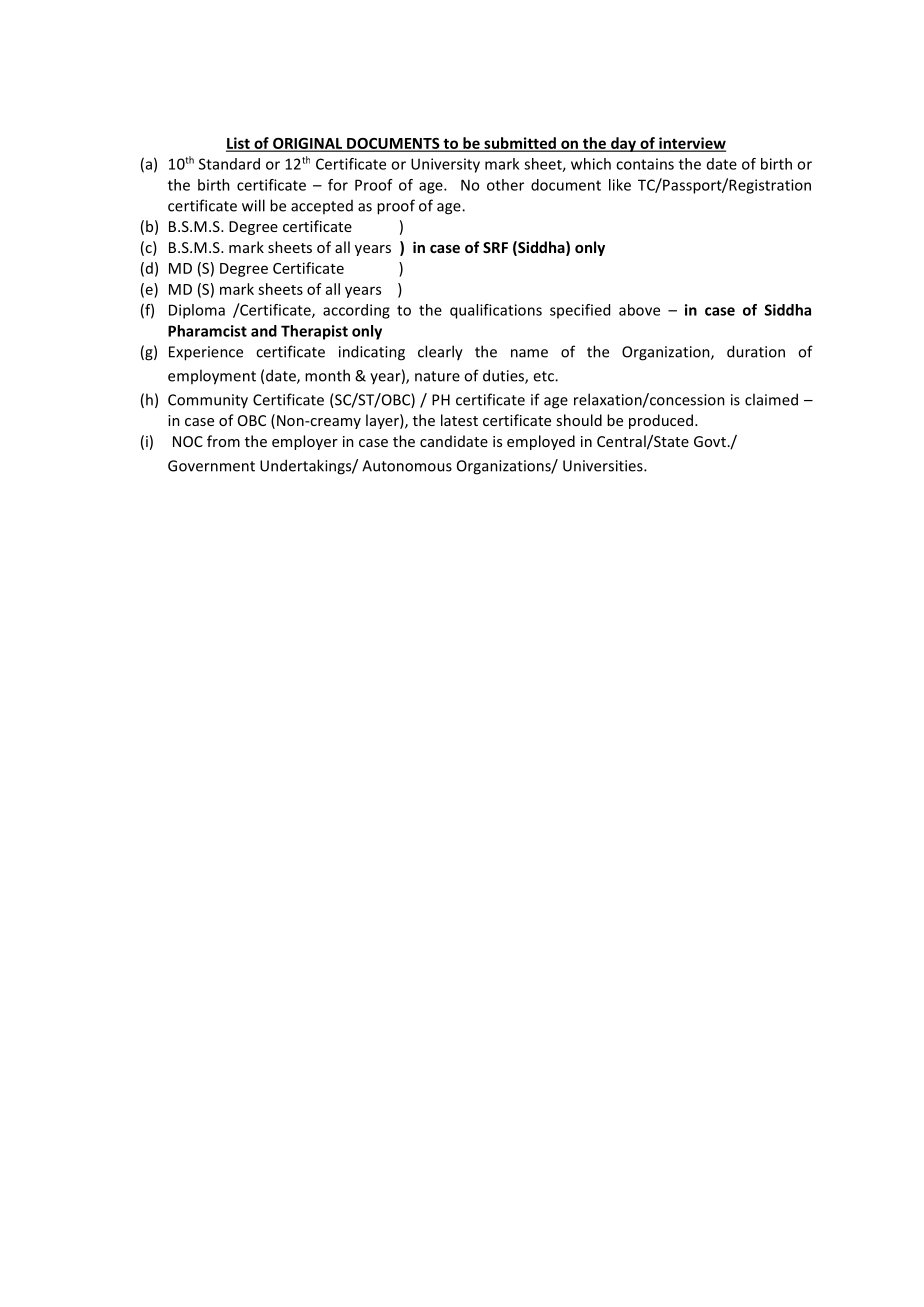 The height and width of the screenshot is (1307, 924). I want to click on claimed, so click(771, 399).
